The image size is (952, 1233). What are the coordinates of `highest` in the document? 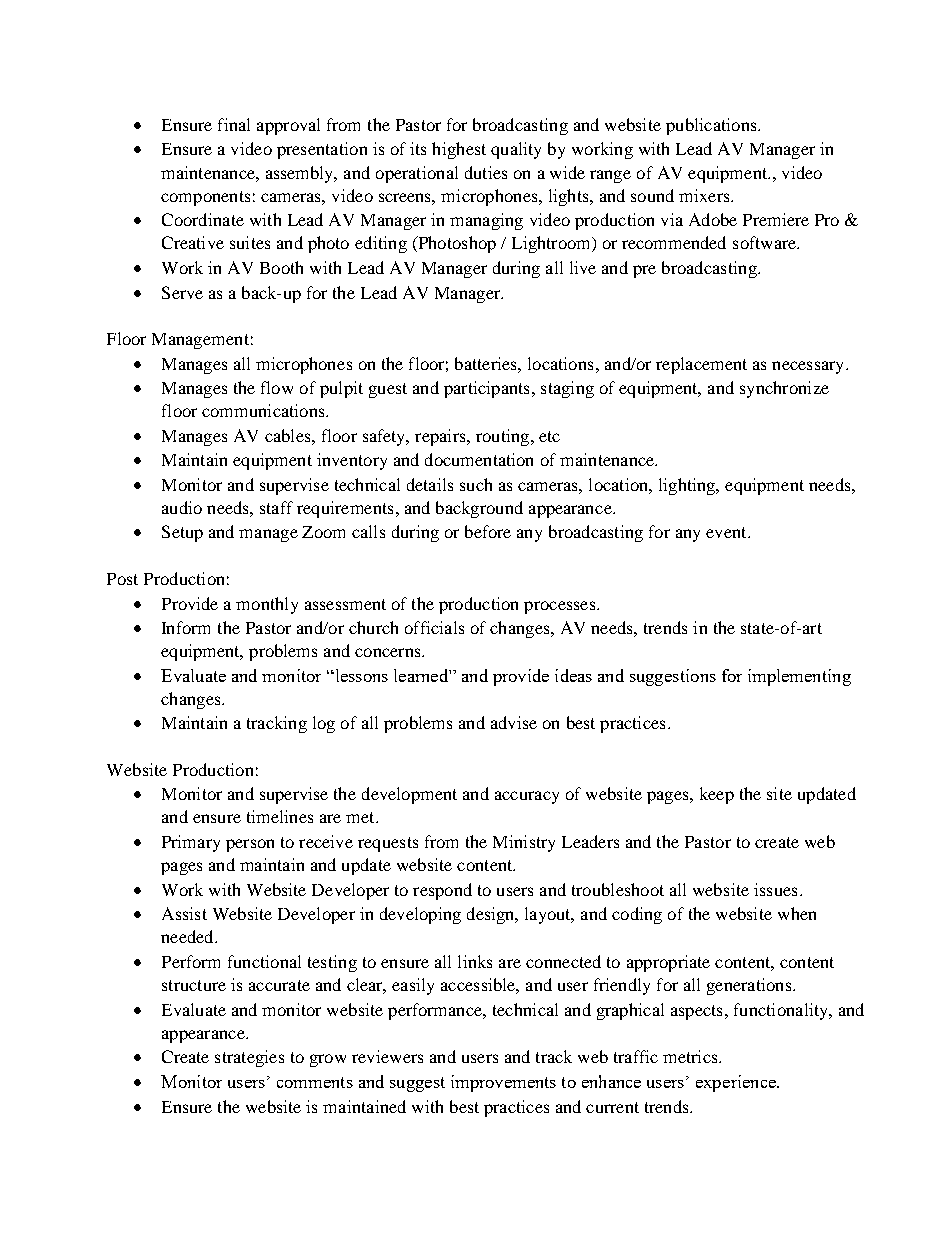 It's located at (459, 150).
